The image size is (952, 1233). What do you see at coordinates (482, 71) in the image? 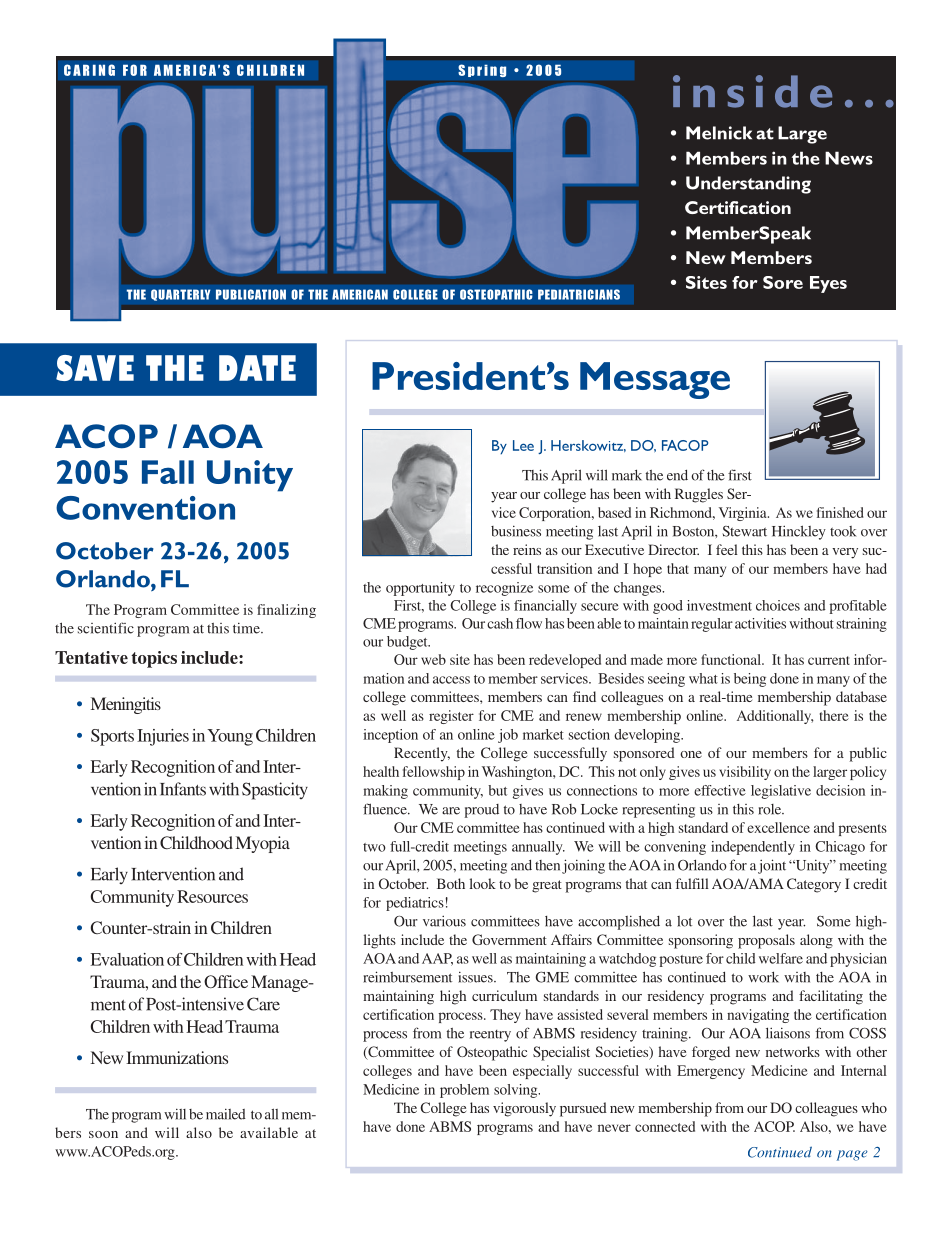
I see `Spring` at bounding box center [482, 71].
